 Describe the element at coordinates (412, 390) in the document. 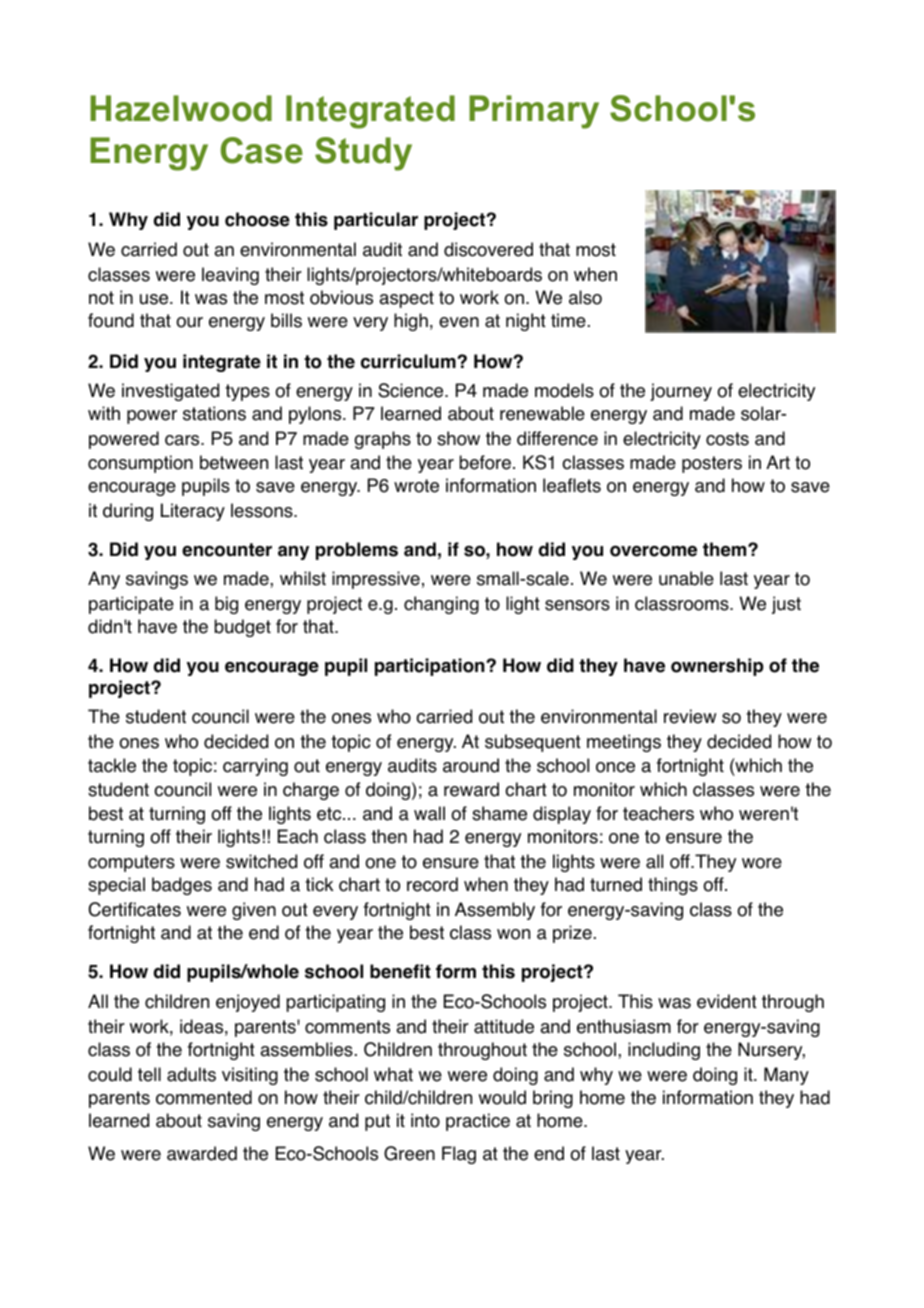

I see `Science` at that location.
